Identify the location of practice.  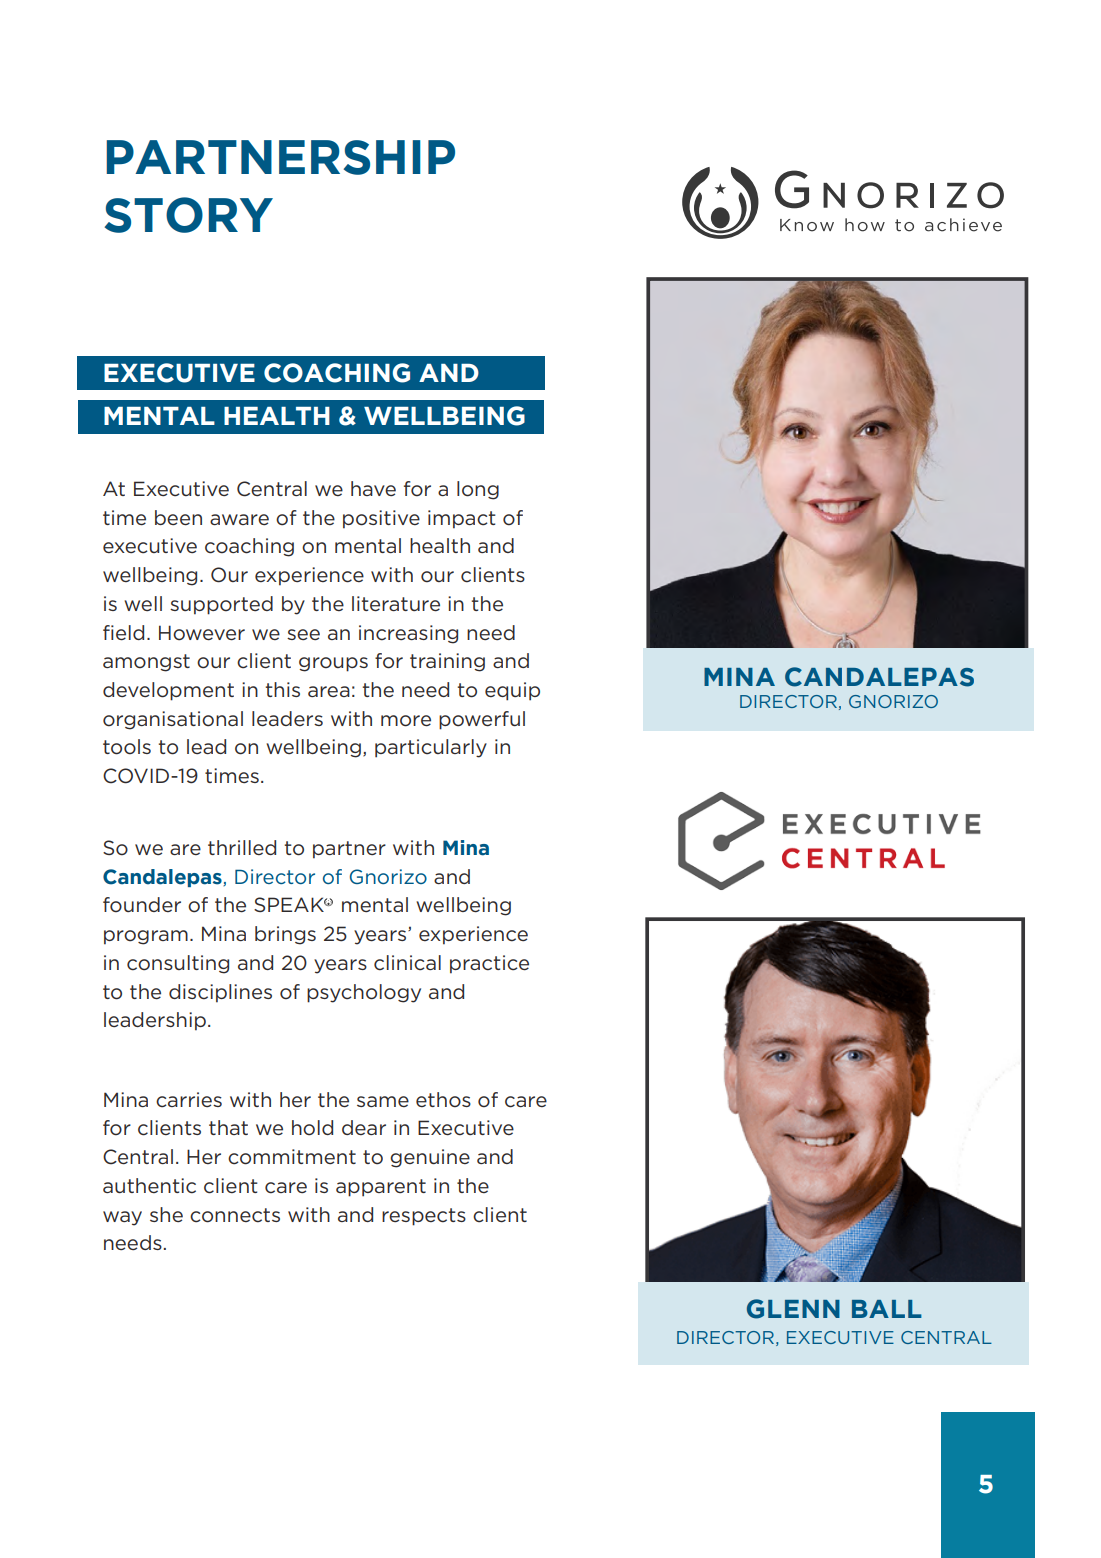
(489, 964).
